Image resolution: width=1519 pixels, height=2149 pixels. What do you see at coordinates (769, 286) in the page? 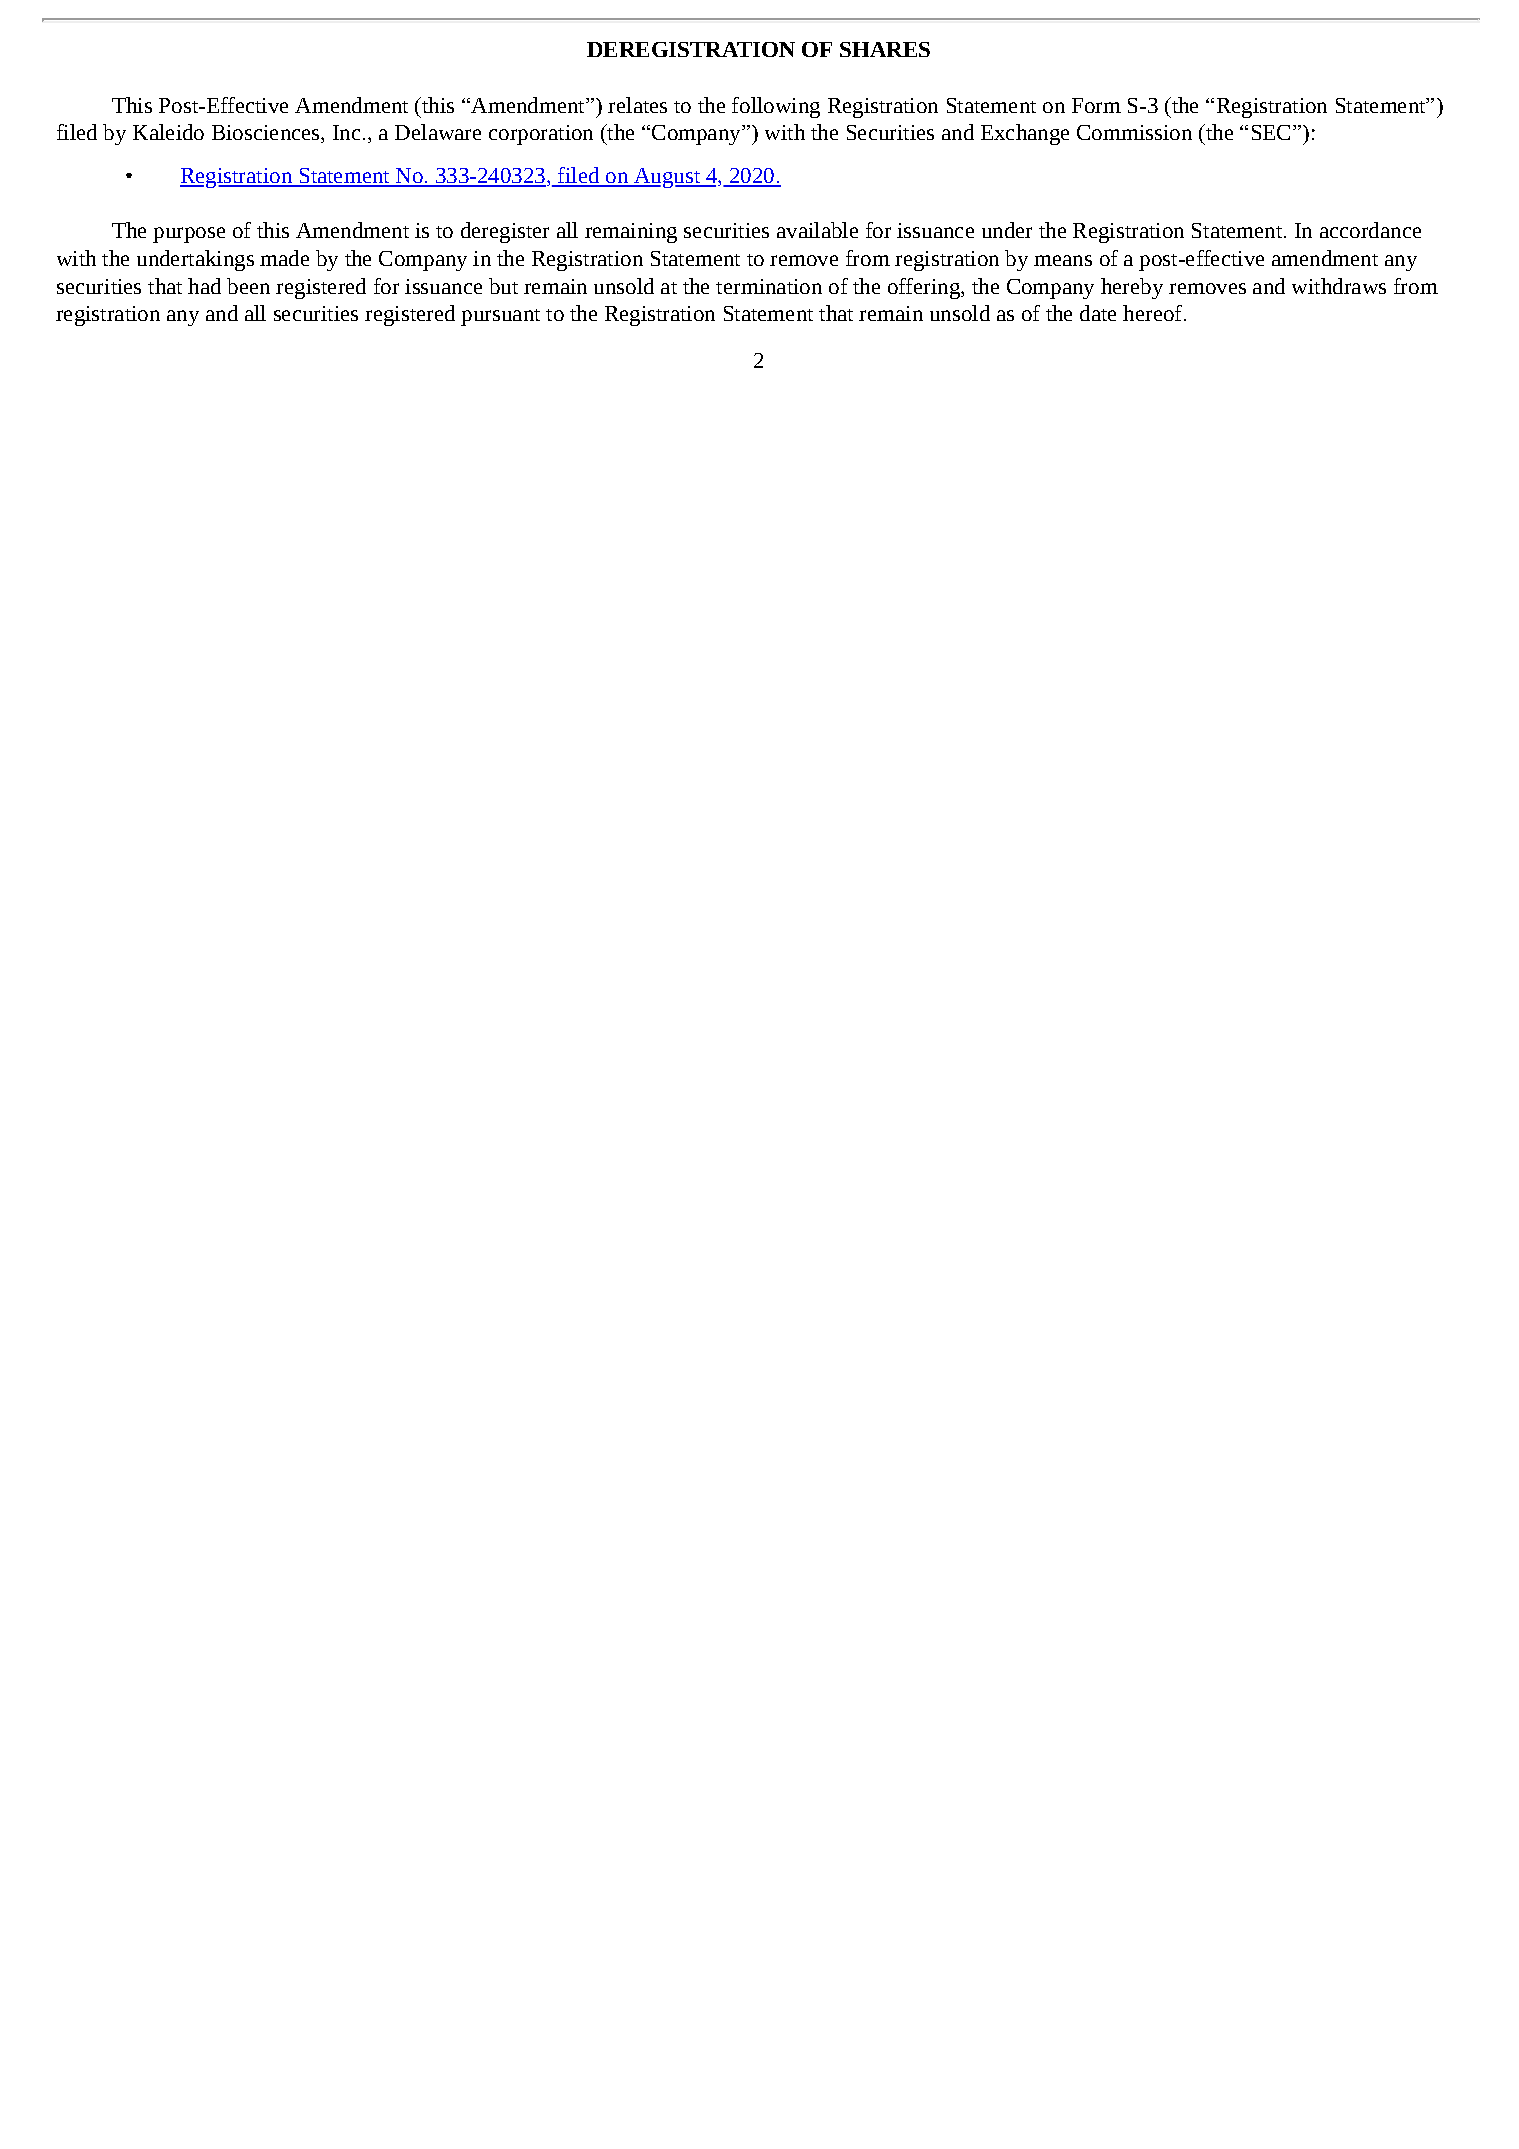
I see `termination` at bounding box center [769, 286].
